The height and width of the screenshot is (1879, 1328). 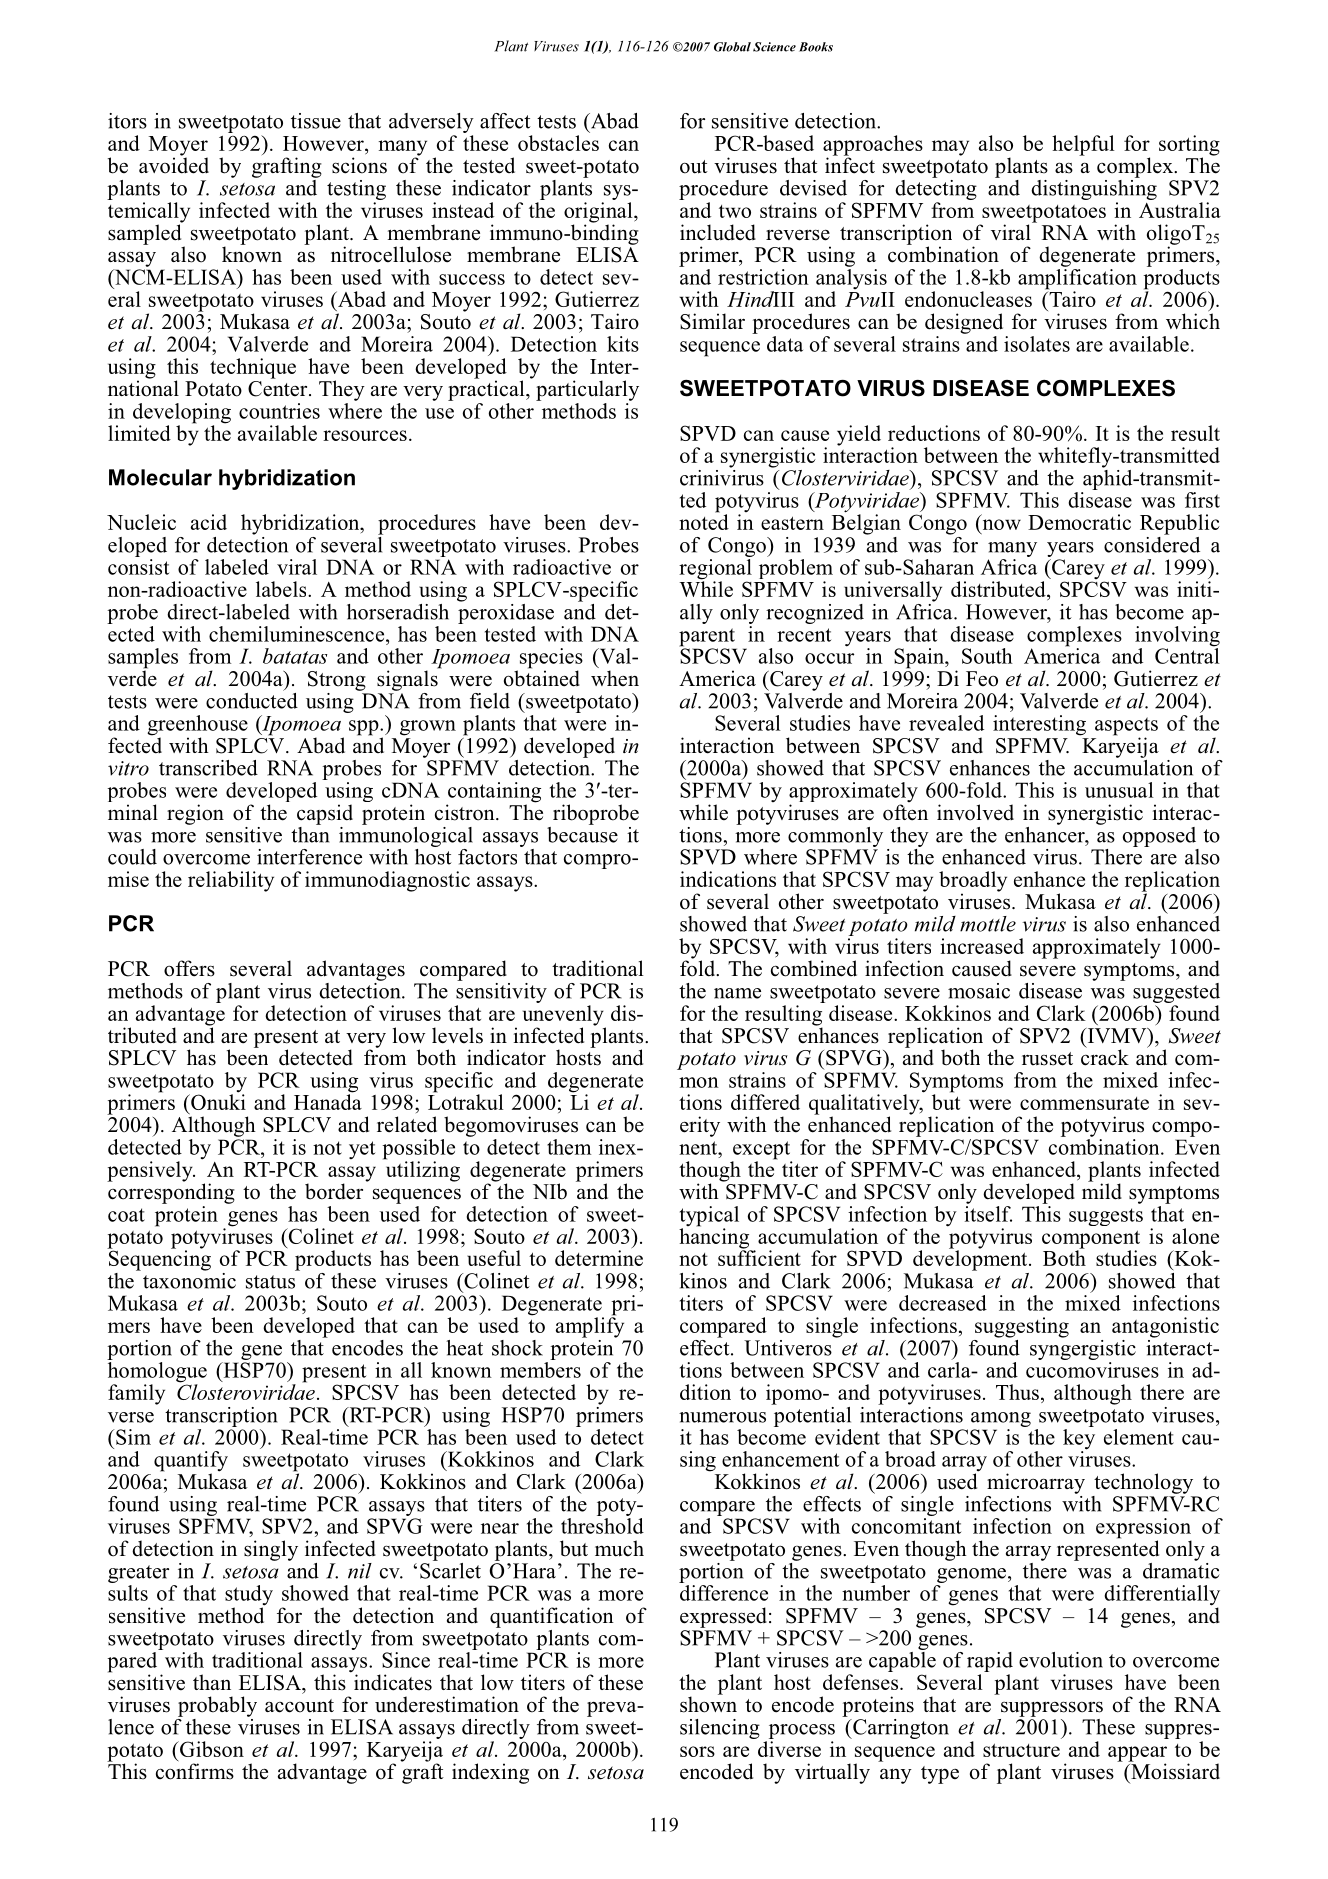 What do you see at coordinates (732, 47) in the screenshot?
I see `Global` at bounding box center [732, 47].
